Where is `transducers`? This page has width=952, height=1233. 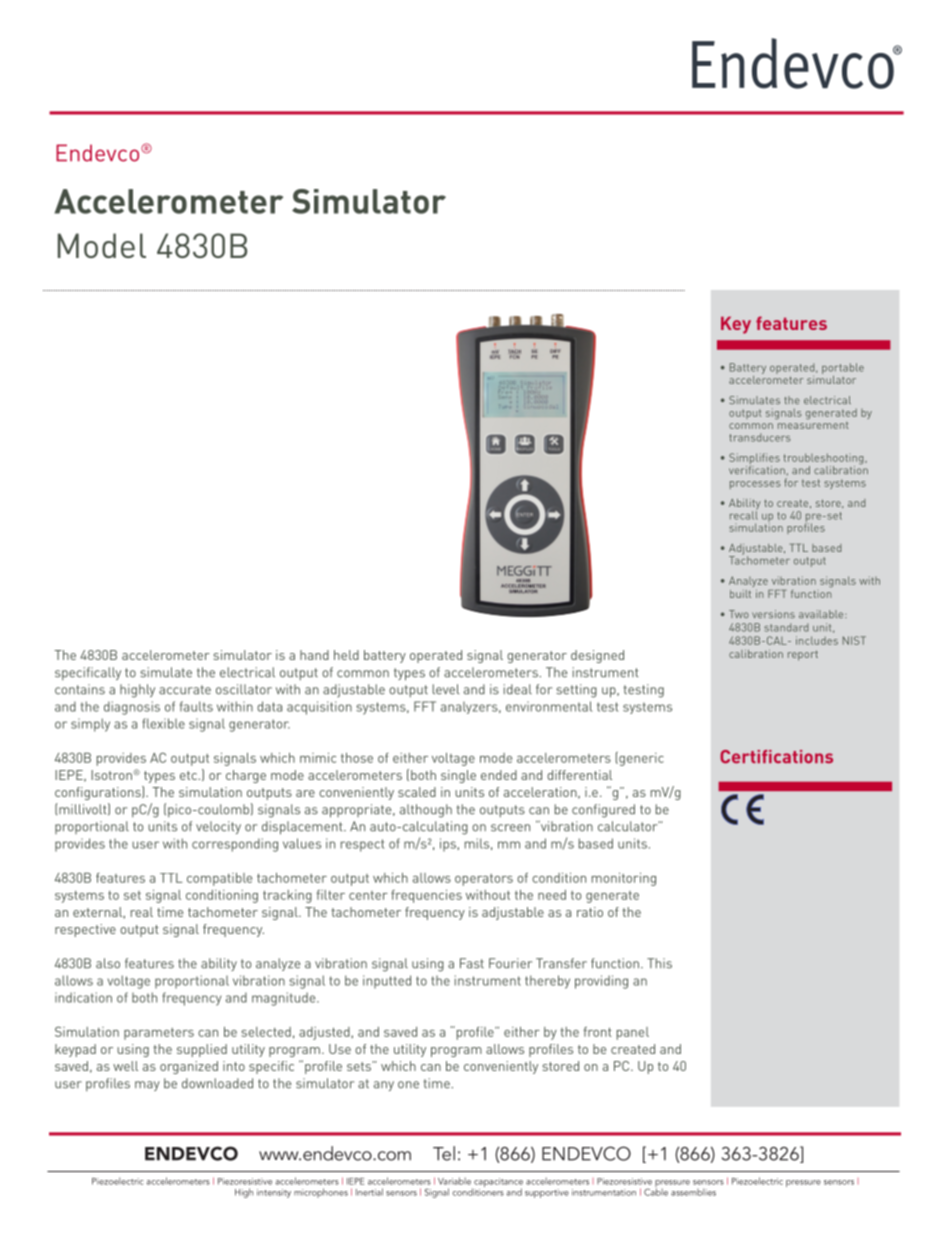
transducers is located at coordinates (760, 437).
